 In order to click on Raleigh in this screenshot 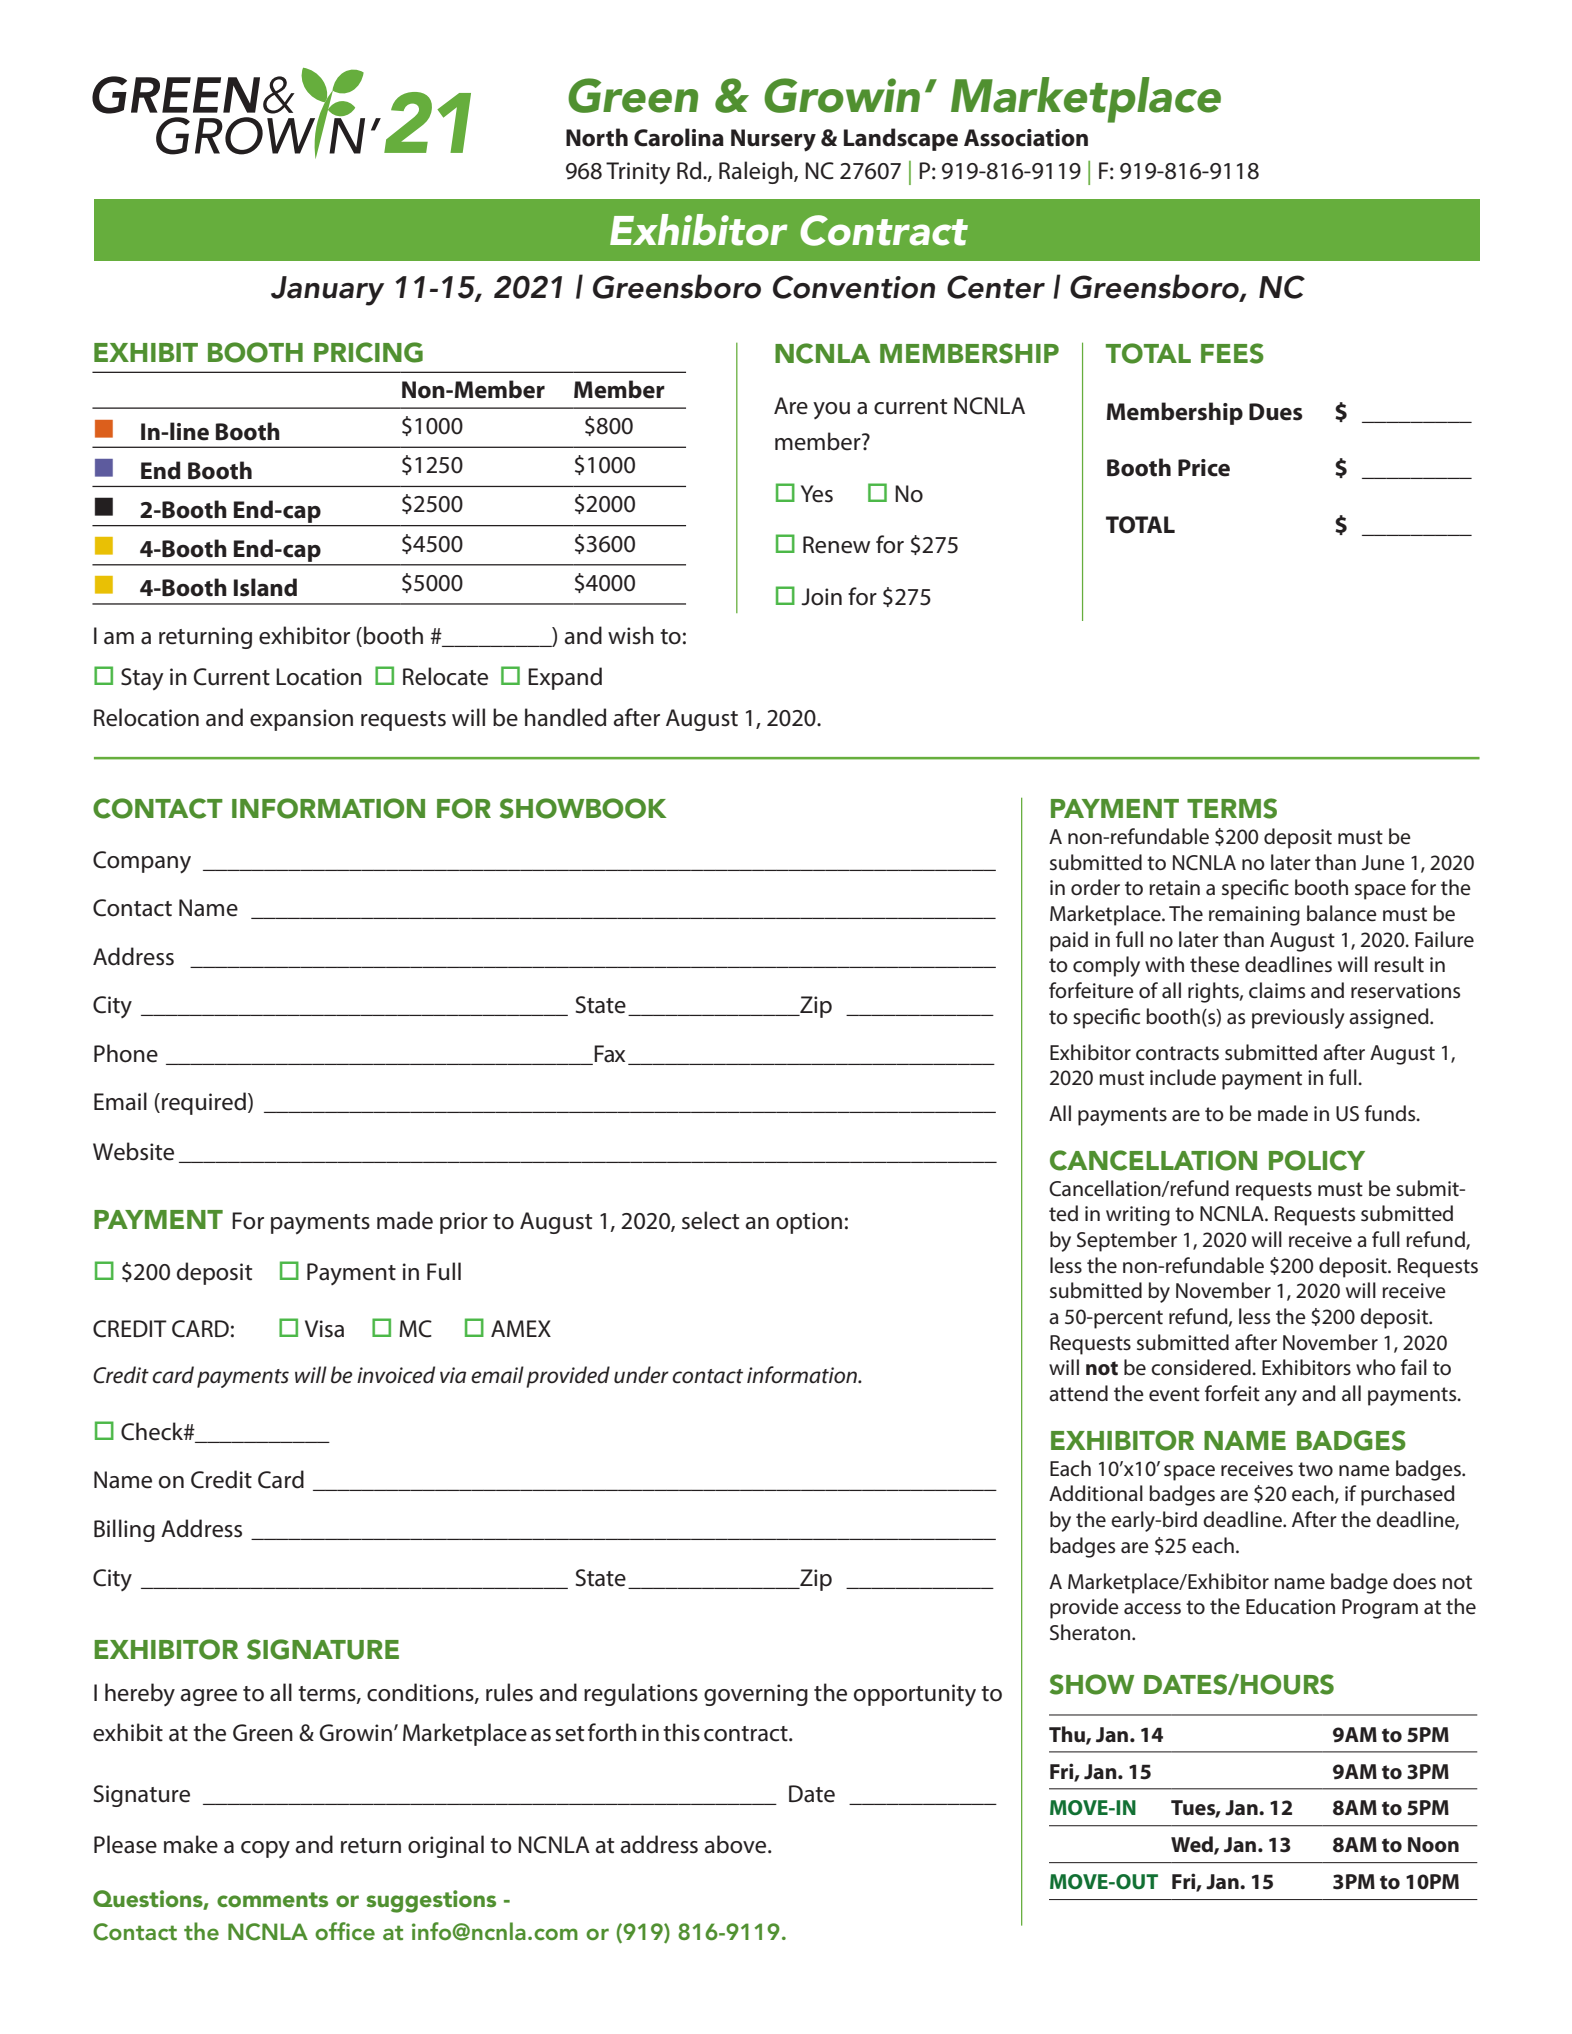, I will do `click(757, 172)`.
